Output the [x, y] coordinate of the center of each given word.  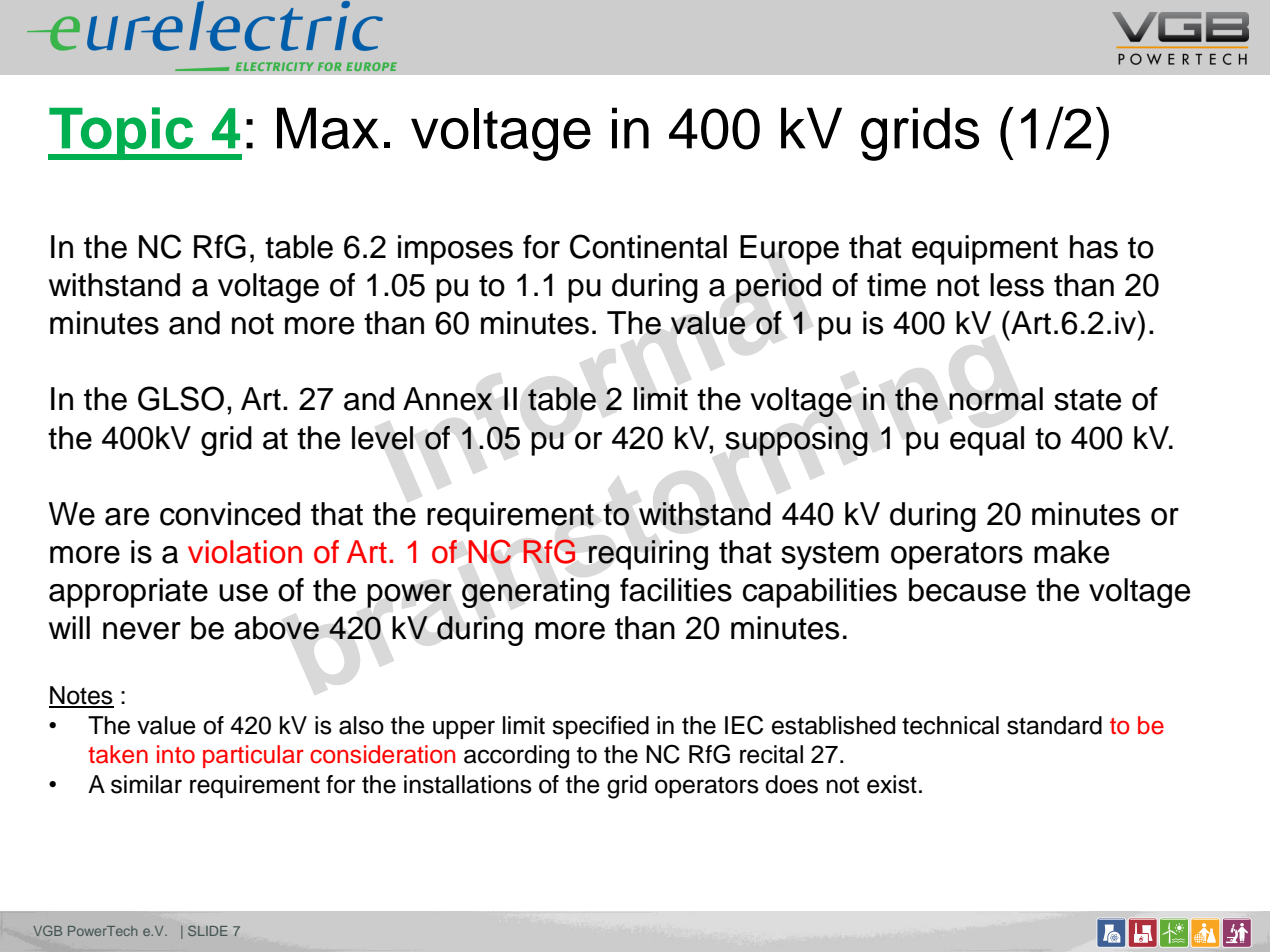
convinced [230, 514]
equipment [985, 250]
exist [892, 784]
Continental [648, 246]
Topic [122, 133]
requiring [648, 555]
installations [468, 784]
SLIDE [207, 931]
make [1071, 552]
